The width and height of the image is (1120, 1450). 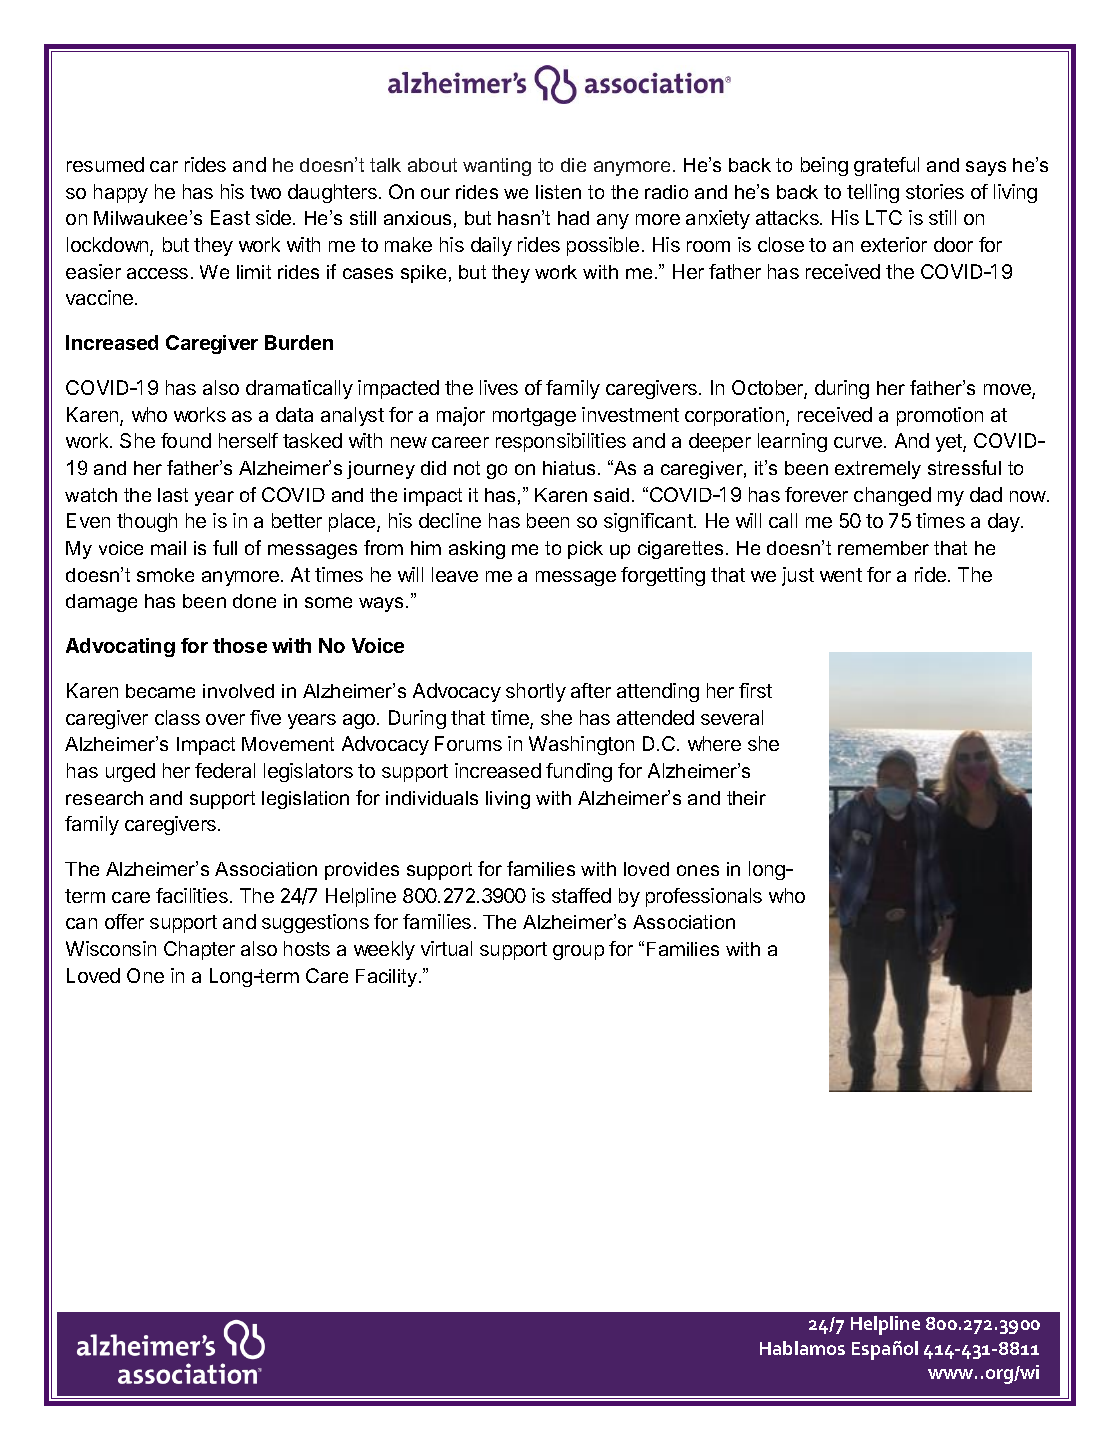 I want to click on federal, so click(x=225, y=770).
